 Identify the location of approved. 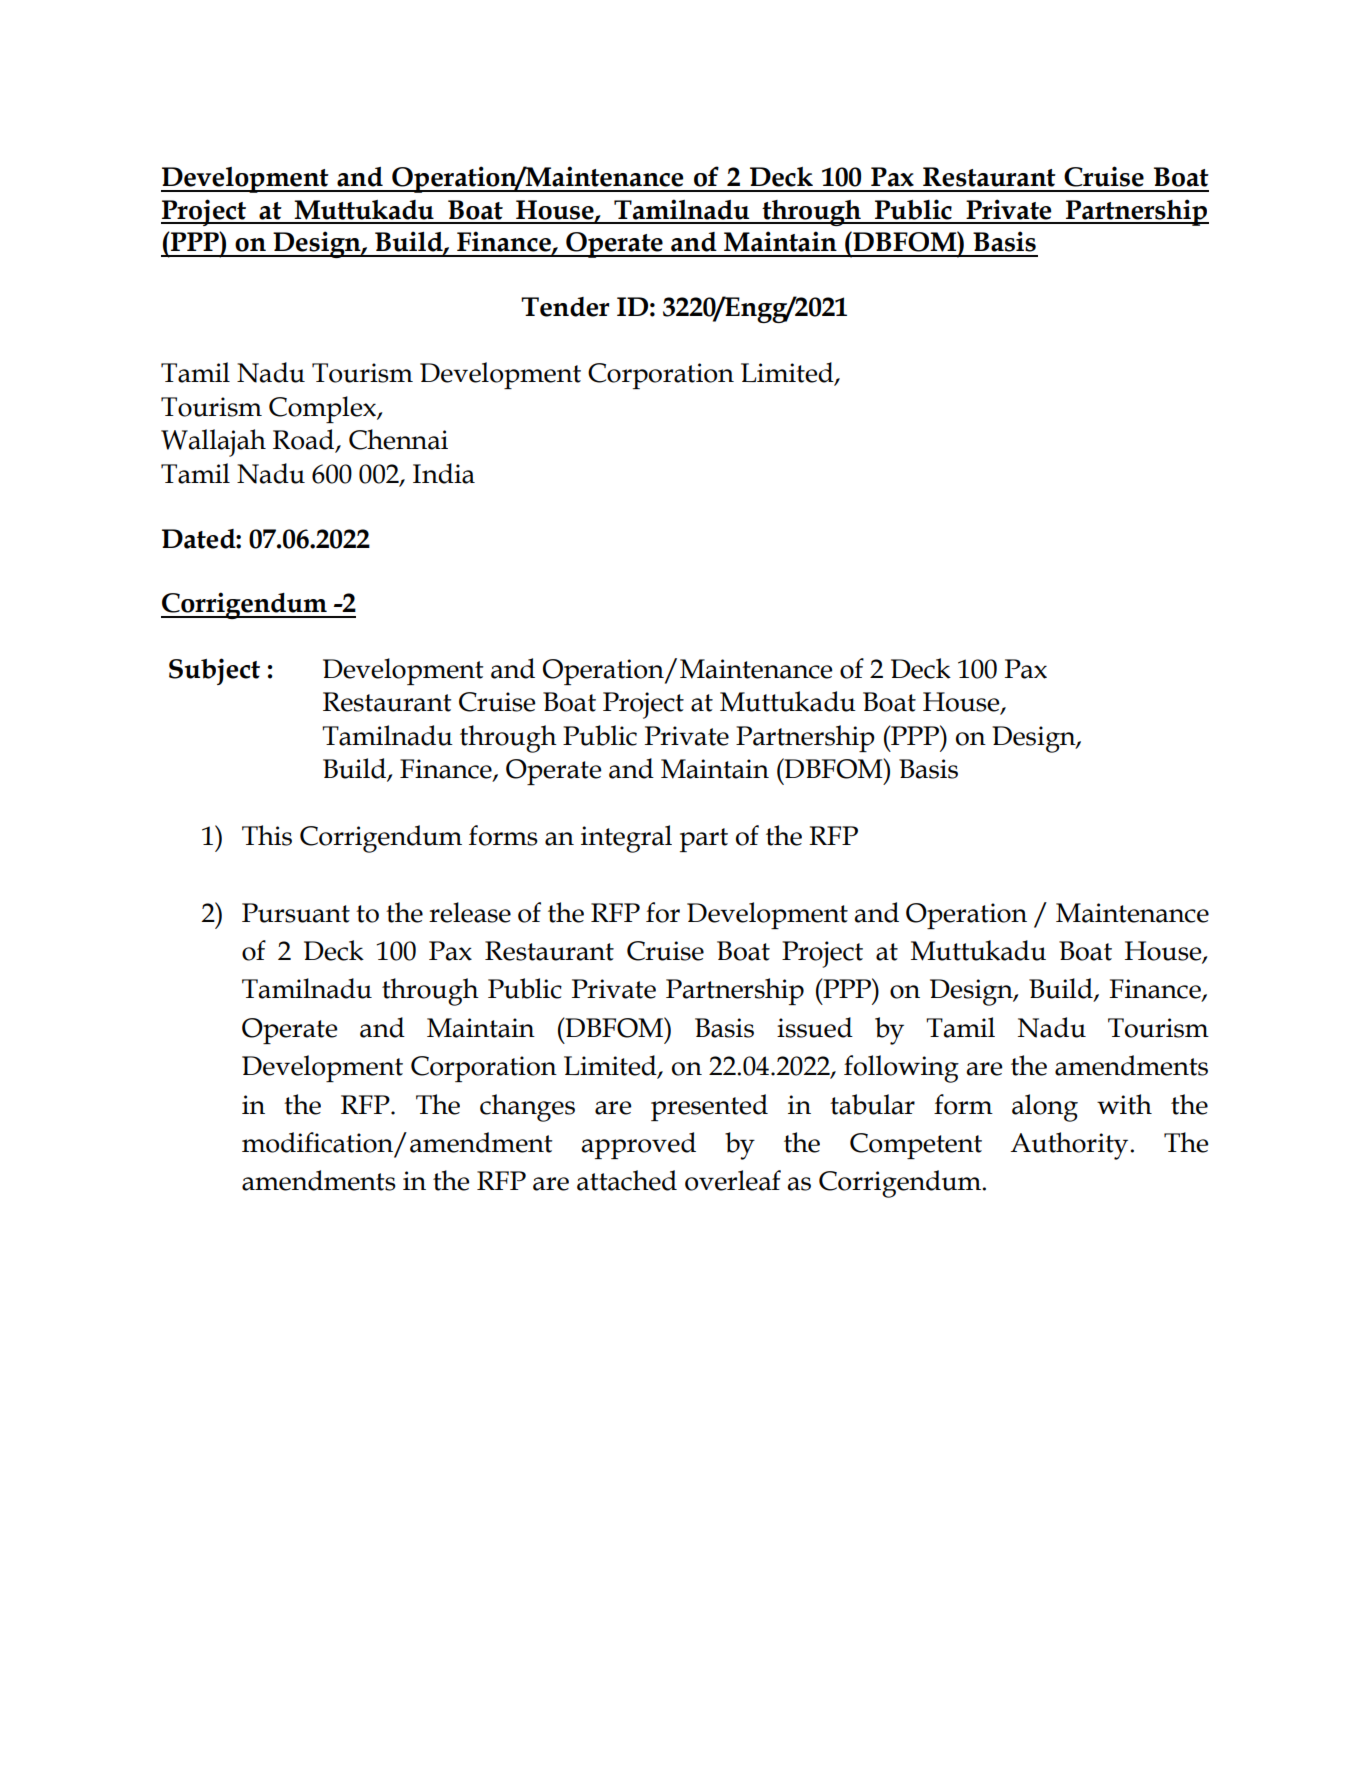
(638, 1145).
